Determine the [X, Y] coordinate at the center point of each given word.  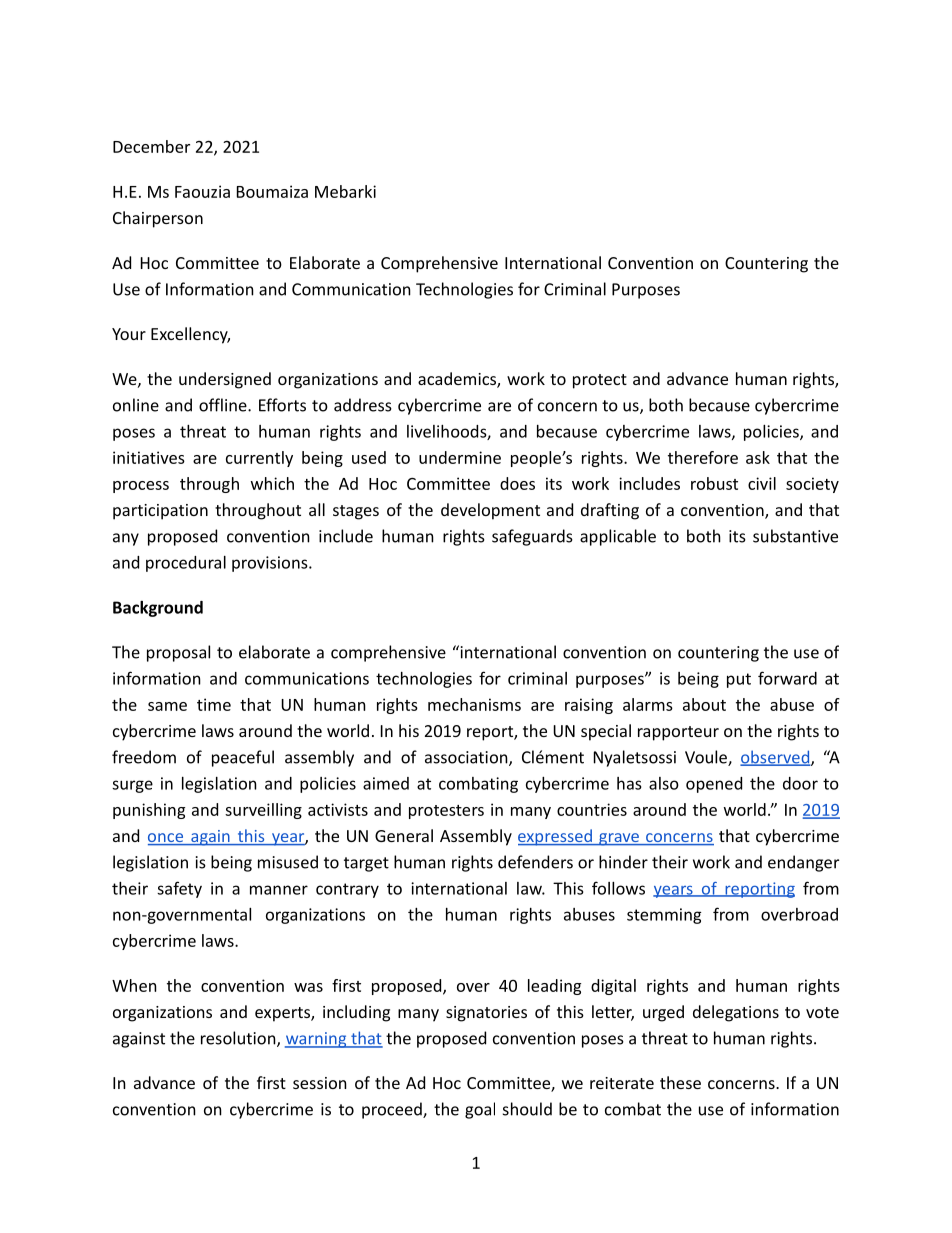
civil [762, 483]
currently [259, 459]
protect [600, 381]
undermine [460, 457]
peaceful [243, 758]
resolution [239, 1039]
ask [758, 457]
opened [714, 785]
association [467, 758]
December [151, 146]
